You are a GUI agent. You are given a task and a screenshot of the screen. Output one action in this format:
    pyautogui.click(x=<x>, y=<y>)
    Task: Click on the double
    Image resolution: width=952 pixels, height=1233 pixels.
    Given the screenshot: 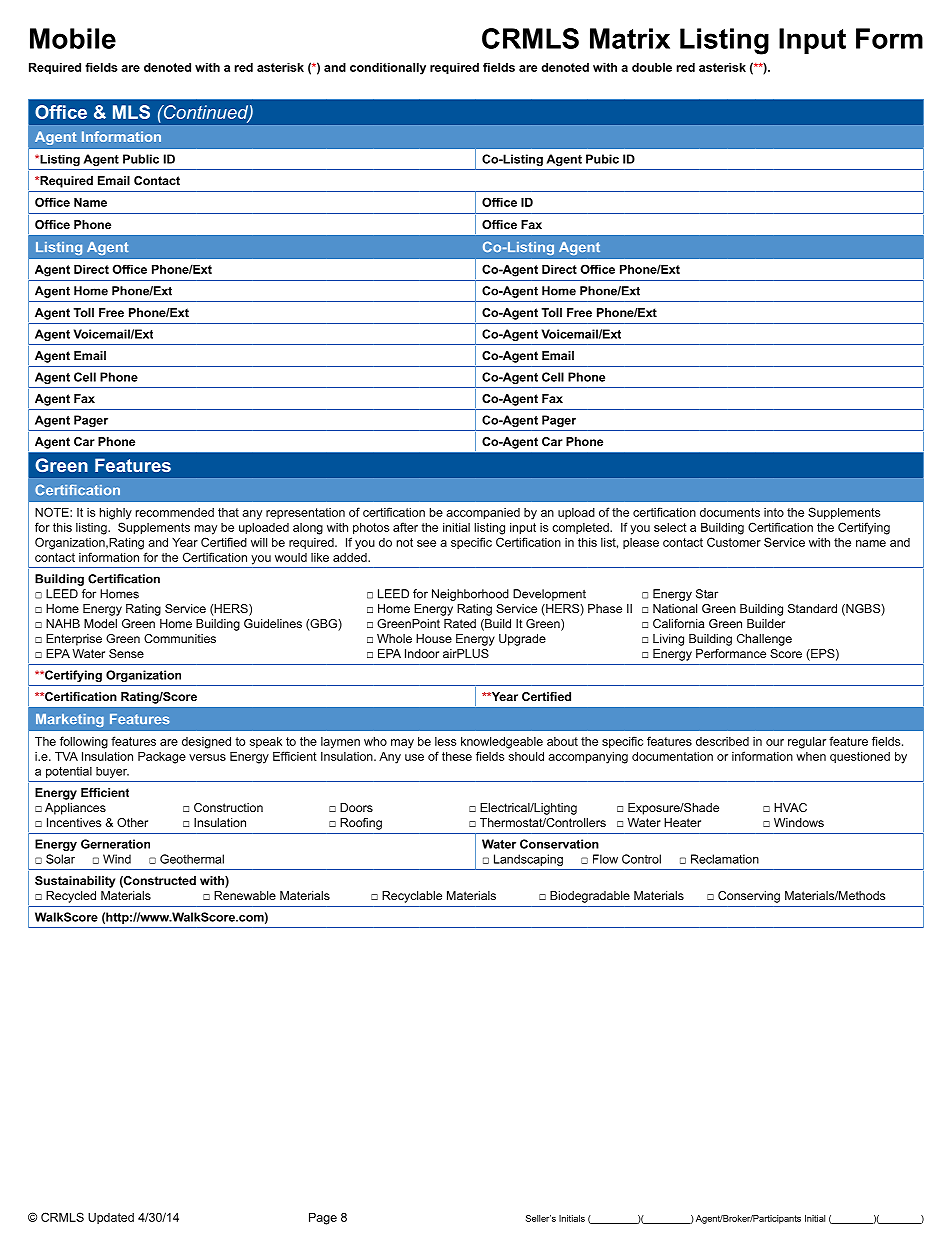 What is the action you would take?
    pyautogui.click(x=652, y=67)
